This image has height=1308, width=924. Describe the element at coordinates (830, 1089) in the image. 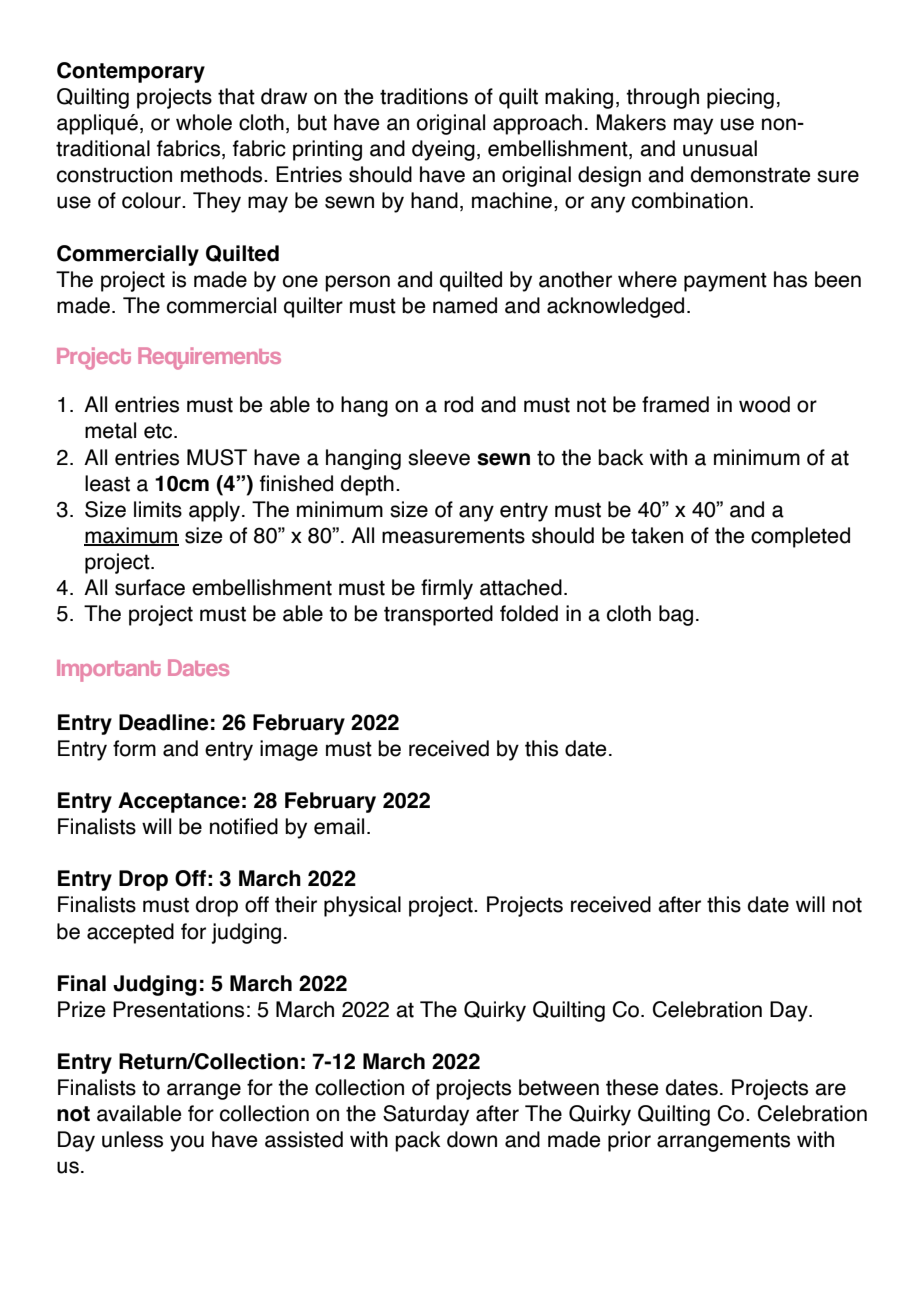

I see `are` at that location.
